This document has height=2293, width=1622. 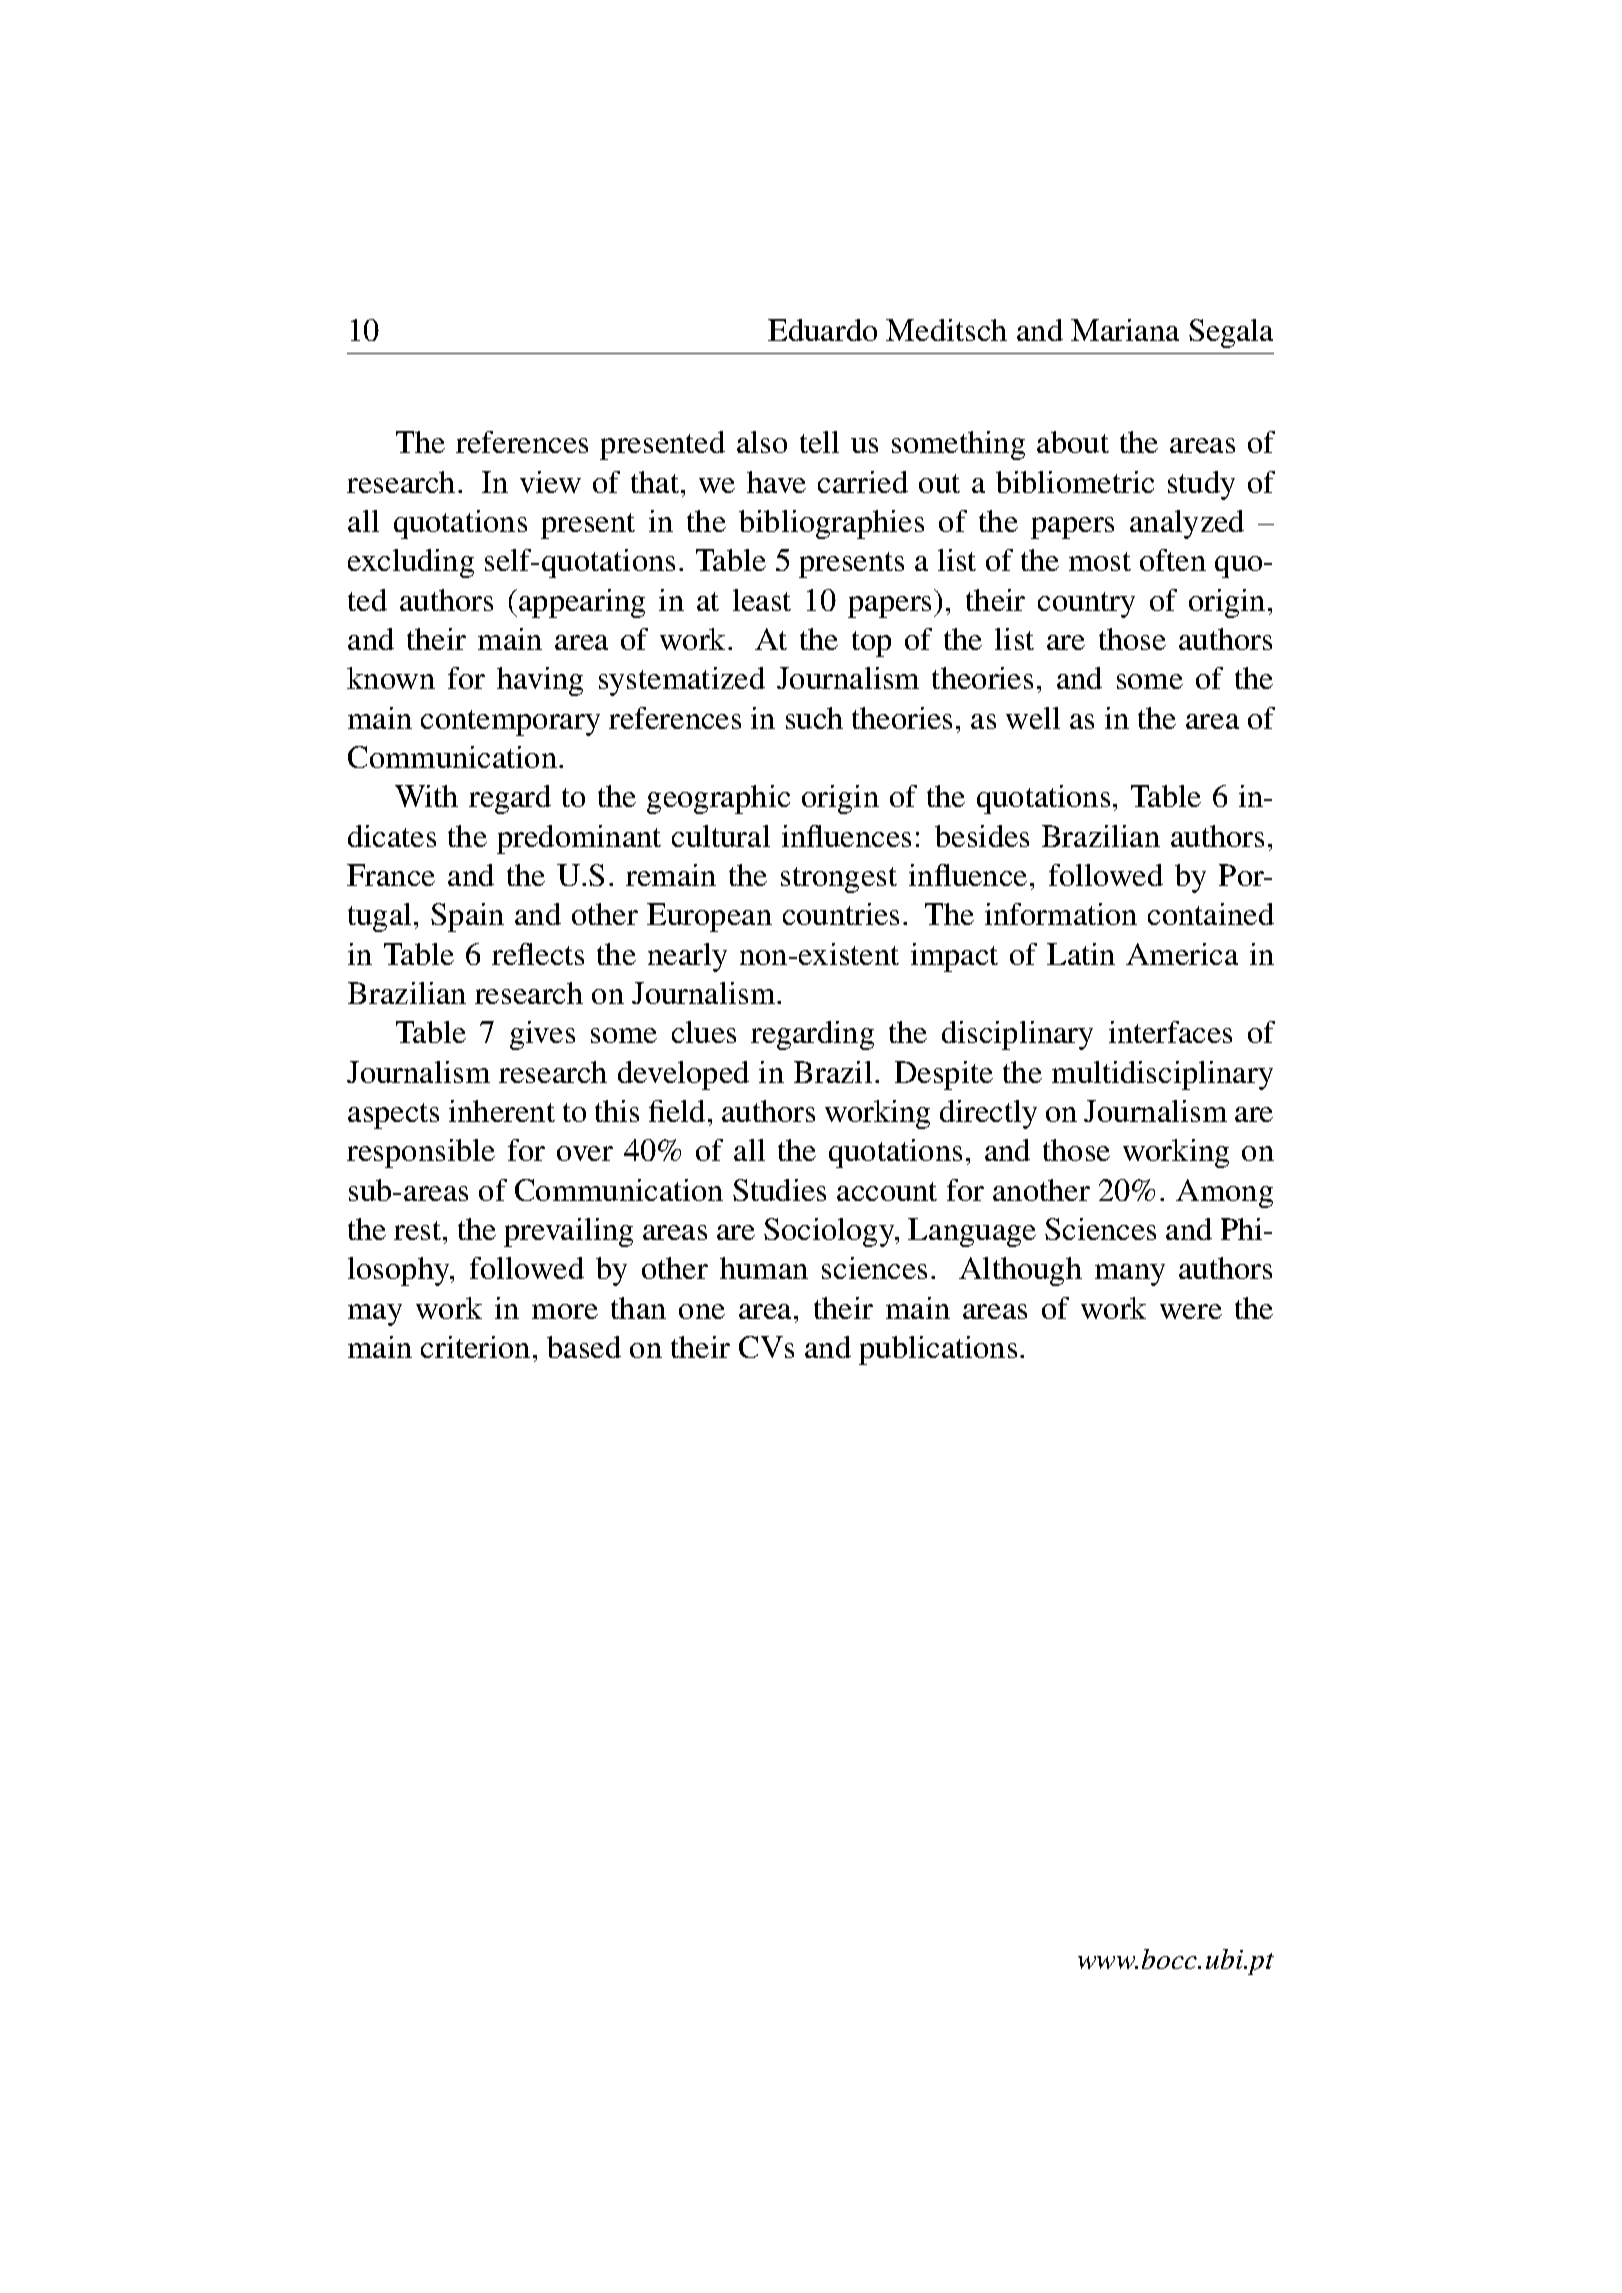 What do you see at coordinates (426, 796) in the document?
I see `With` at bounding box center [426, 796].
